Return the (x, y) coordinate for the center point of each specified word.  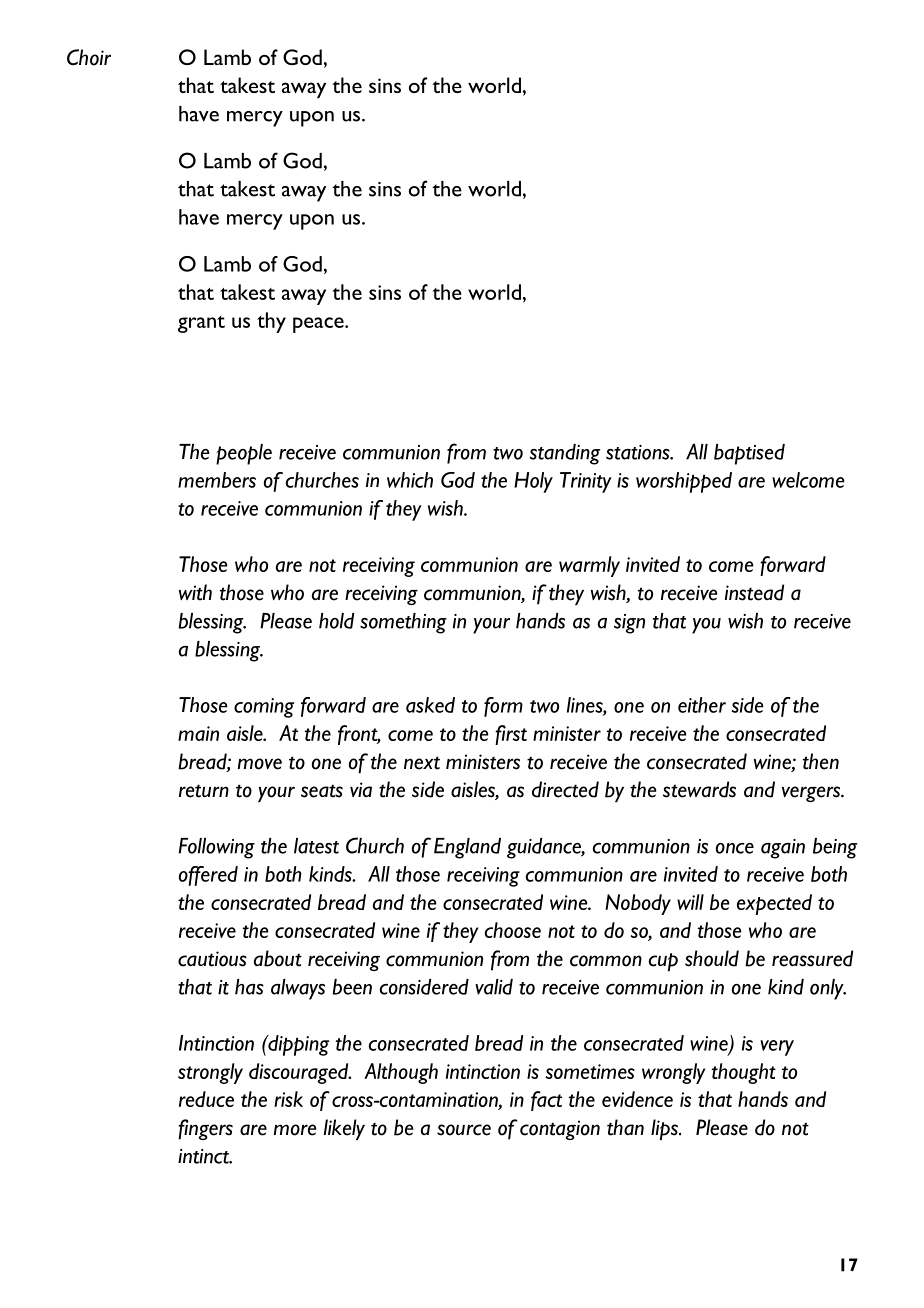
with (195, 592)
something (403, 623)
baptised (749, 454)
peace (319, 325)
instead (754, 592)
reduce (206, 1099)
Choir (89, 57)
